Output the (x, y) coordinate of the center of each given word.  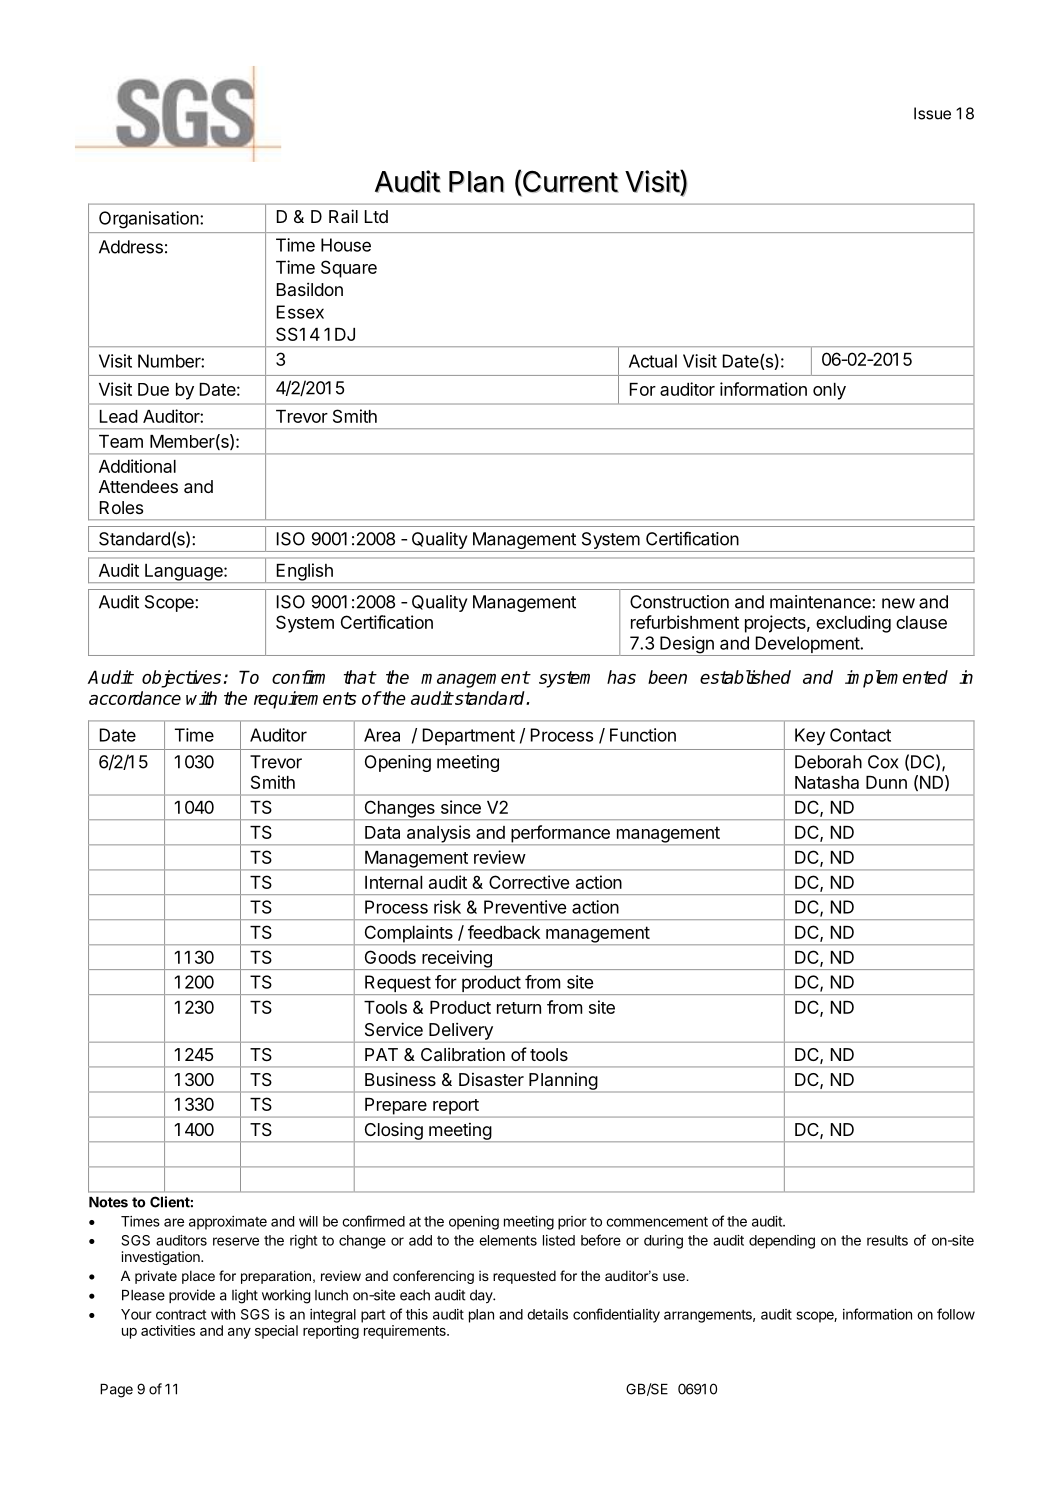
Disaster (491, 1079)
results (887, 1240)
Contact (860, 735)
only (829, 391)
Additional (137, 466)
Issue (932, 113)
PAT (381, 1054)
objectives (181, 679)
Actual (653, 361)
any (239, 1333)
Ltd (376, 216)
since (461, 807)
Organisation (150, 220)
